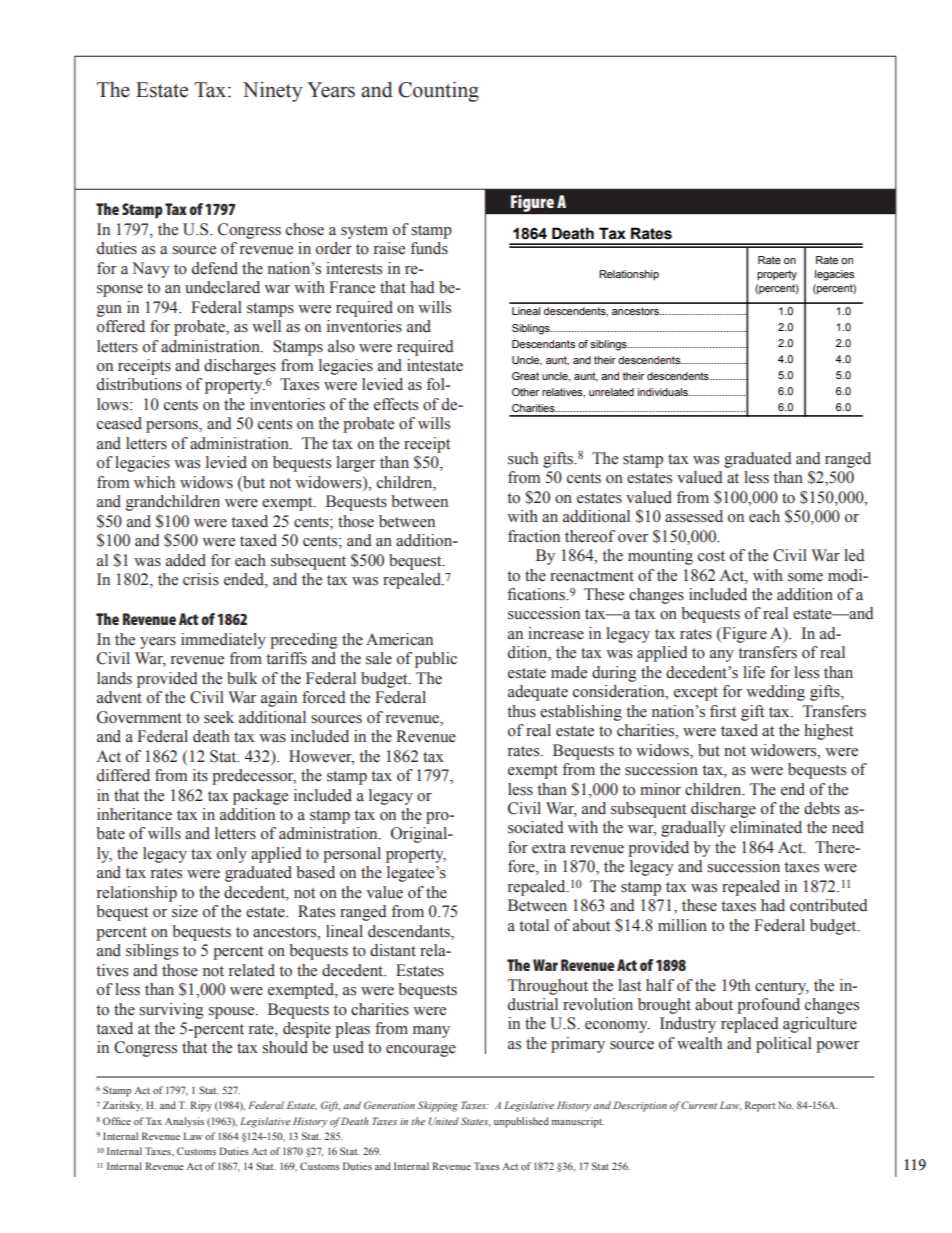  I want to click on Counting, so click(438, 91).
